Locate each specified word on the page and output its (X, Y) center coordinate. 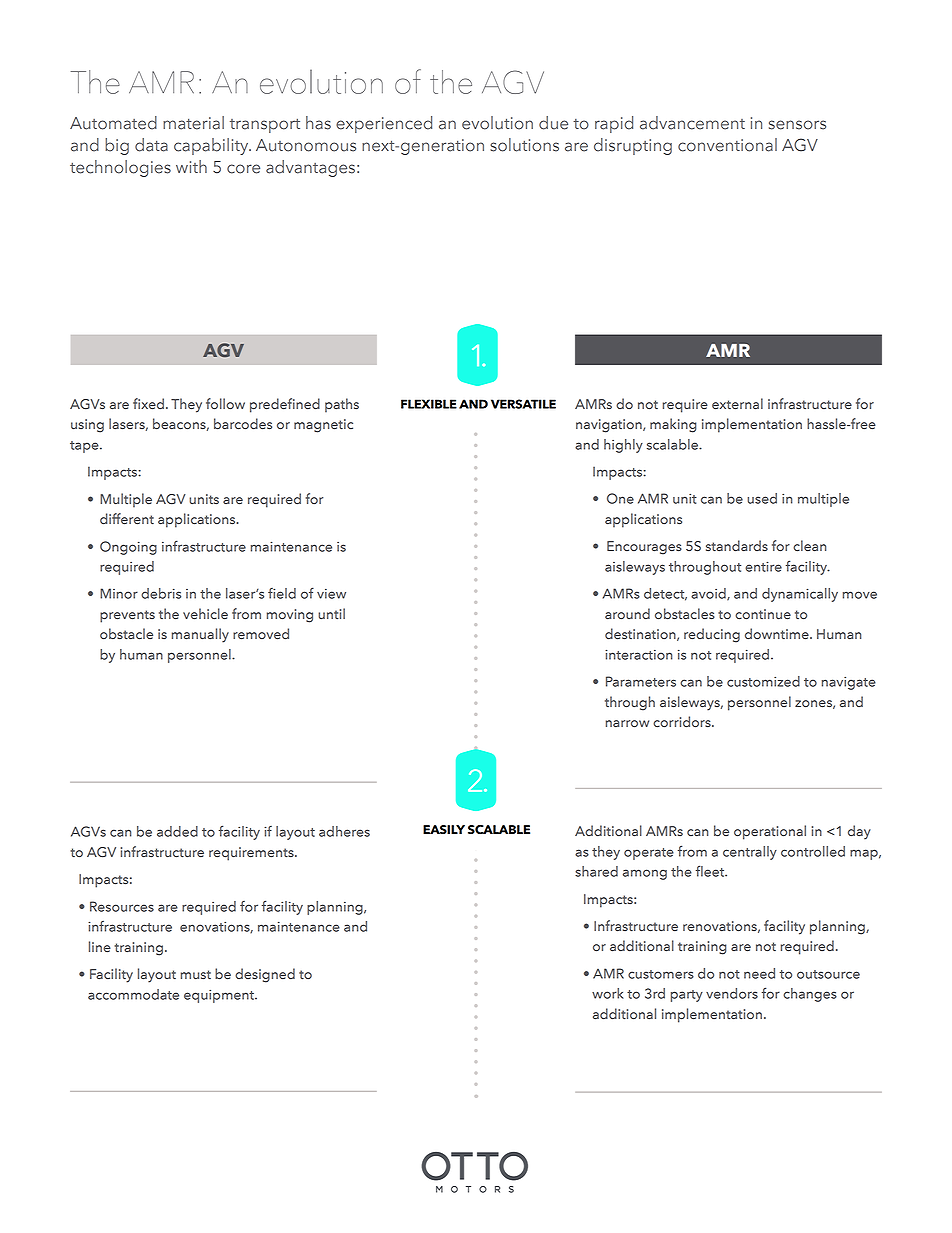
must (196, 974)
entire (763, 566)
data (151, 145)
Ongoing (128, 548)
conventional (727, 145)
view (331, 594)
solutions (524, 145)
